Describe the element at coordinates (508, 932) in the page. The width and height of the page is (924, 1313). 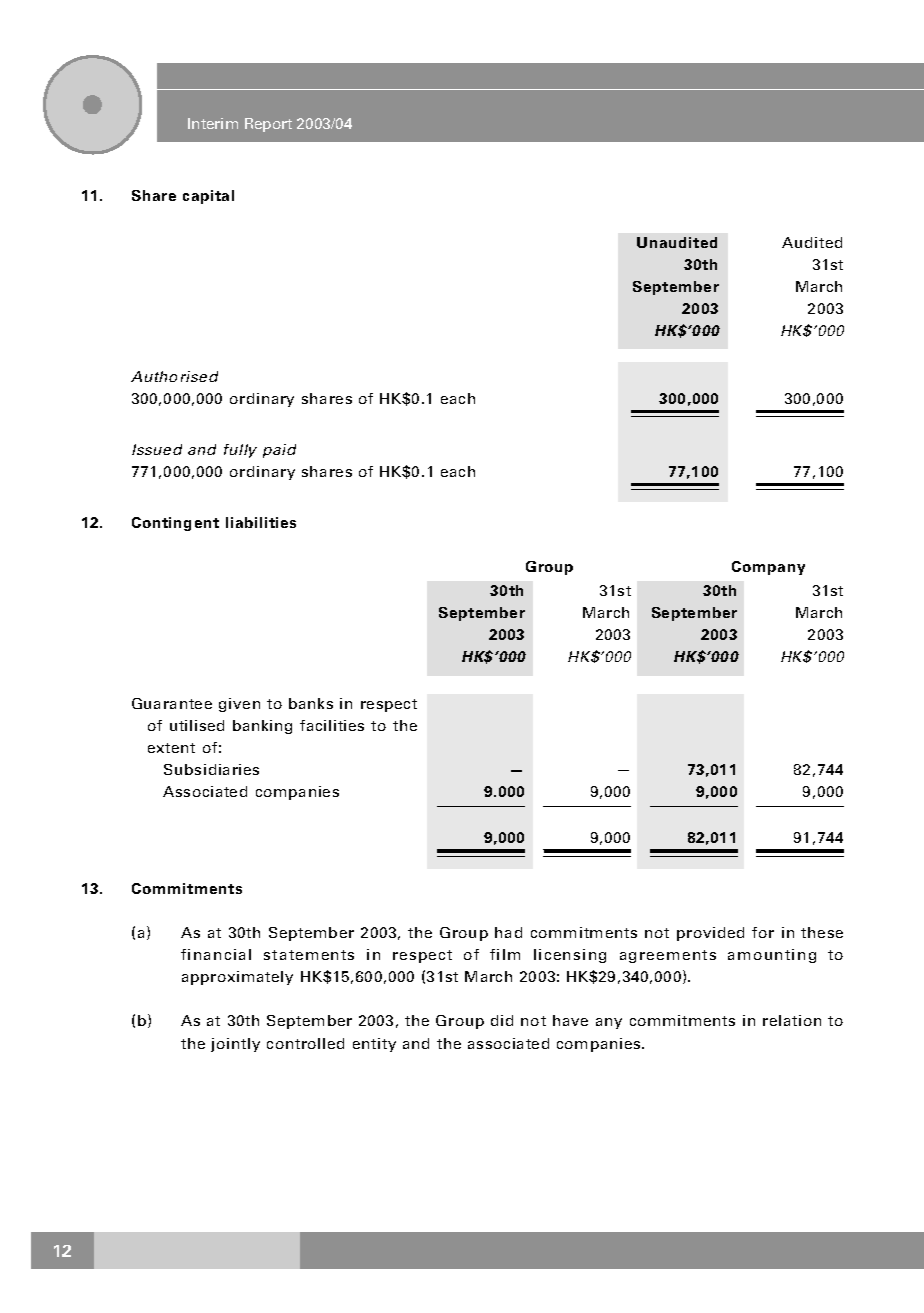
I see `had` at that location.
